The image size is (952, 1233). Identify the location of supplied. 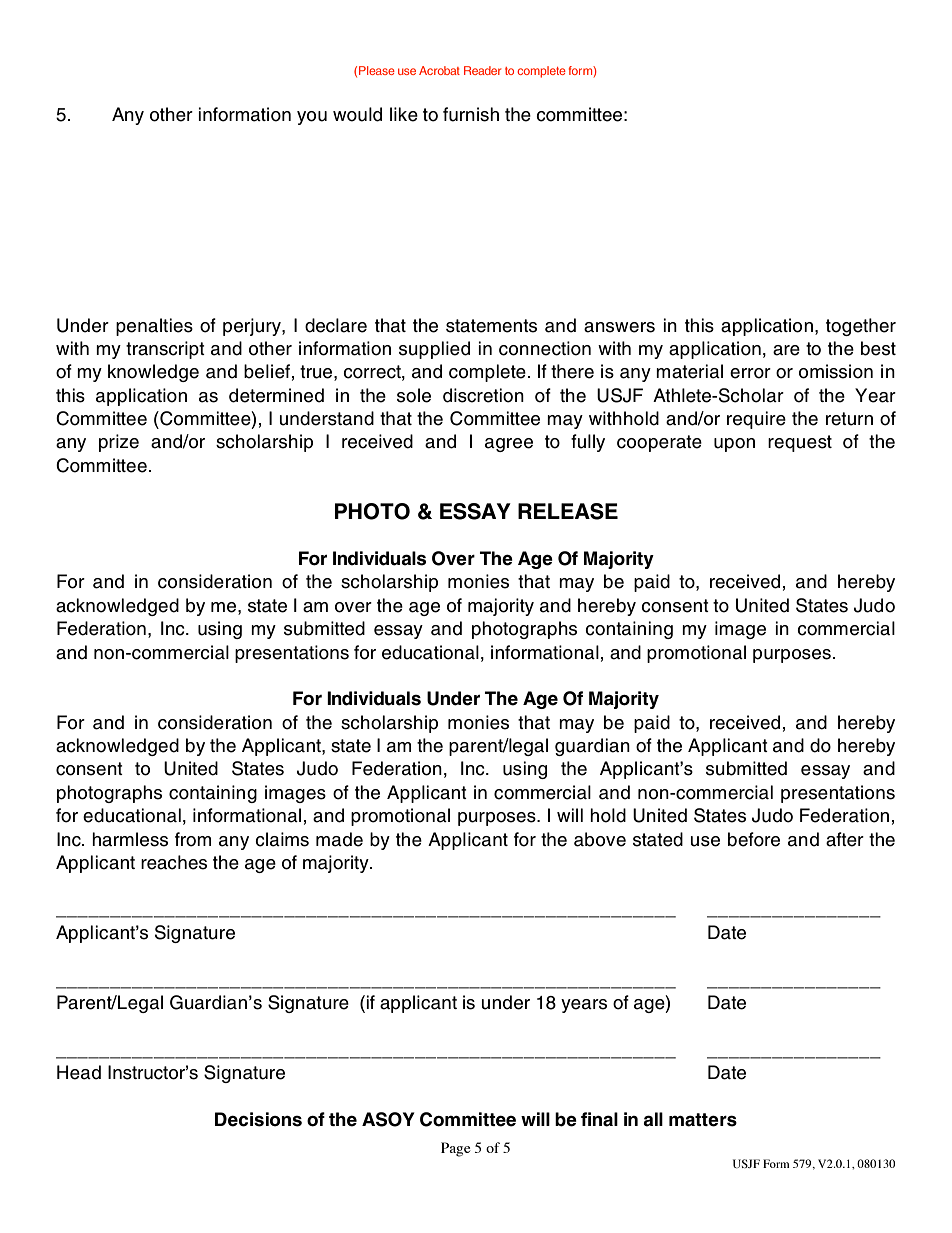
(434, 350).
